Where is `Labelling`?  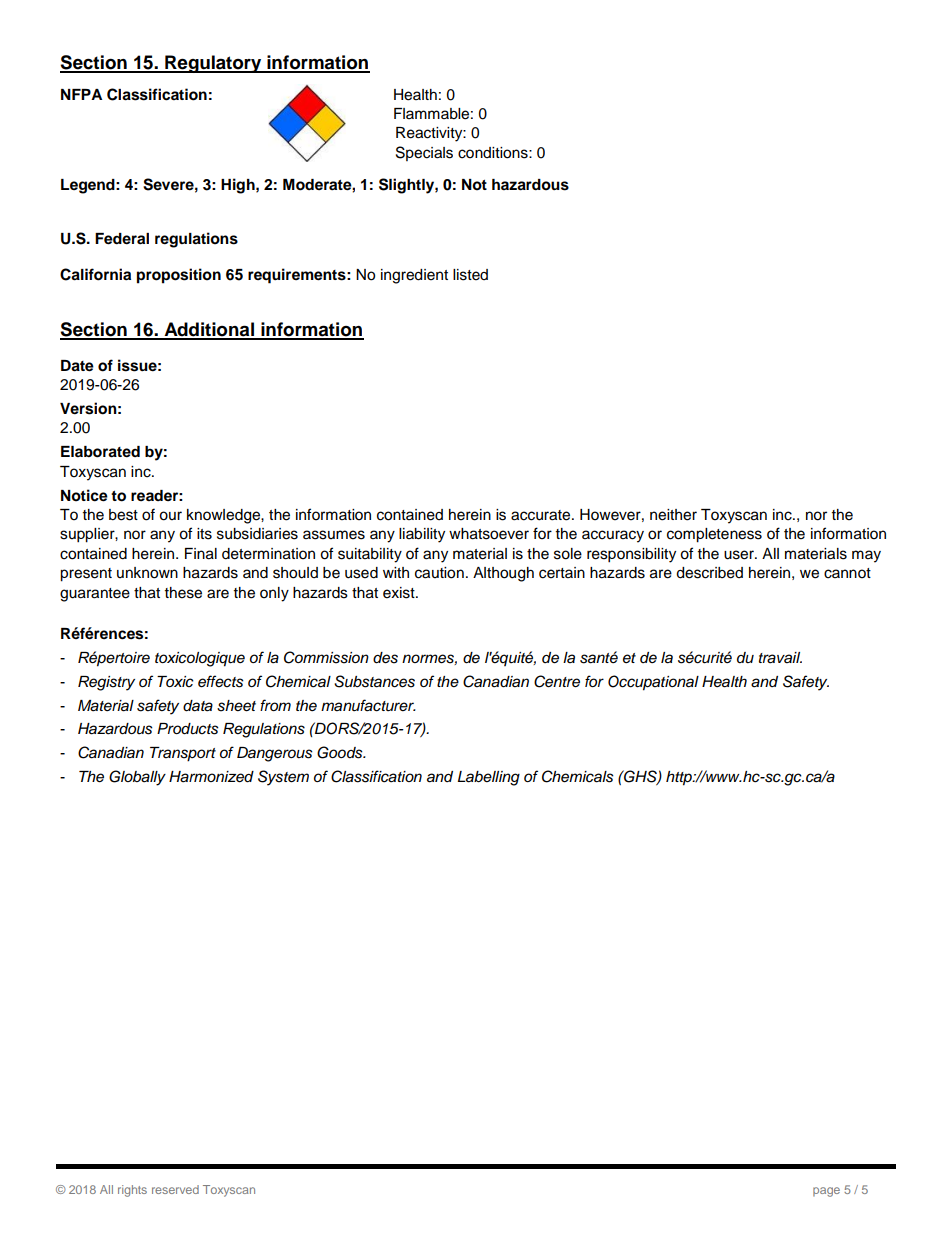 Labelling is located at coordinates (489, 778).
